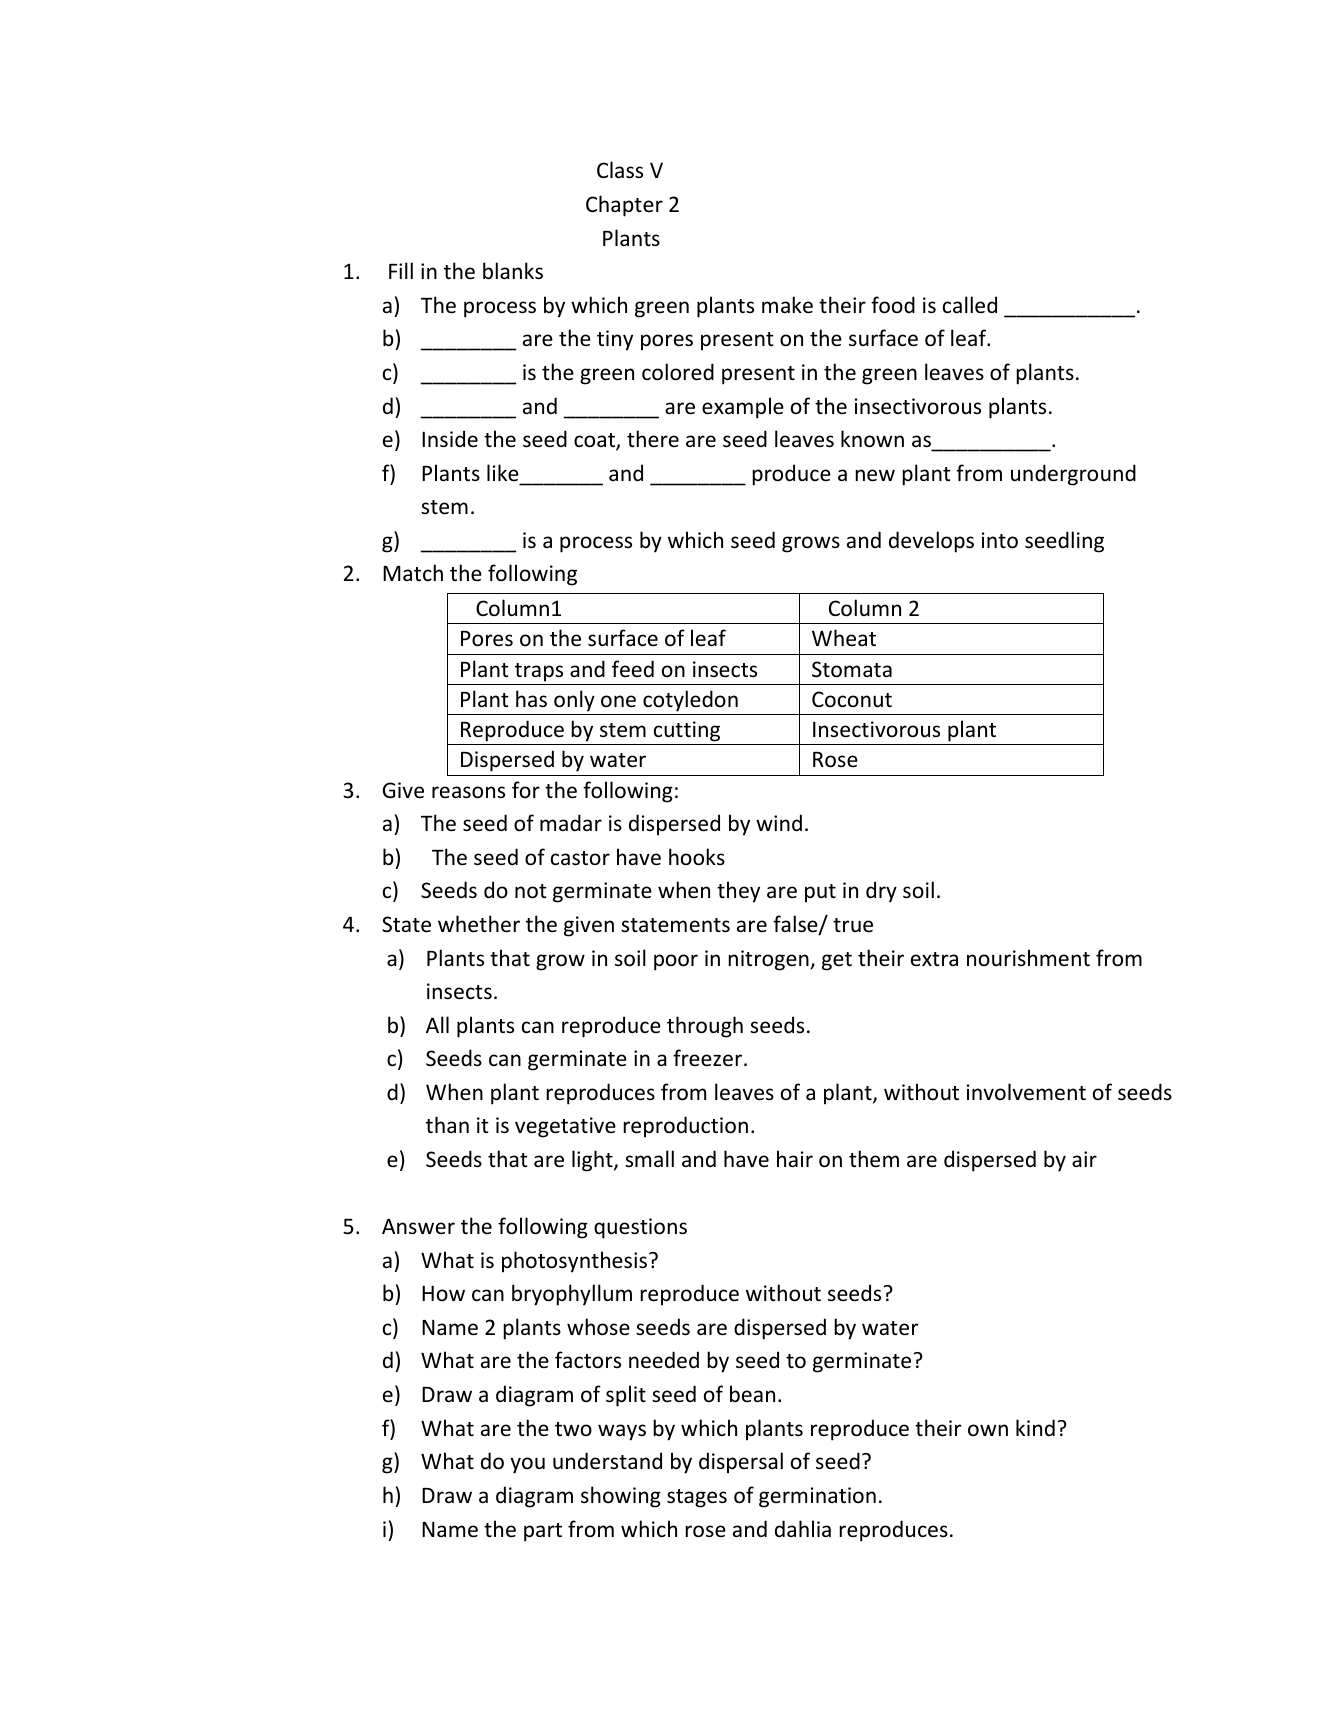  What do you see at coordinates (468, 792) in the screenshot?
I see `reasons` at bounding box center [468, 792].
